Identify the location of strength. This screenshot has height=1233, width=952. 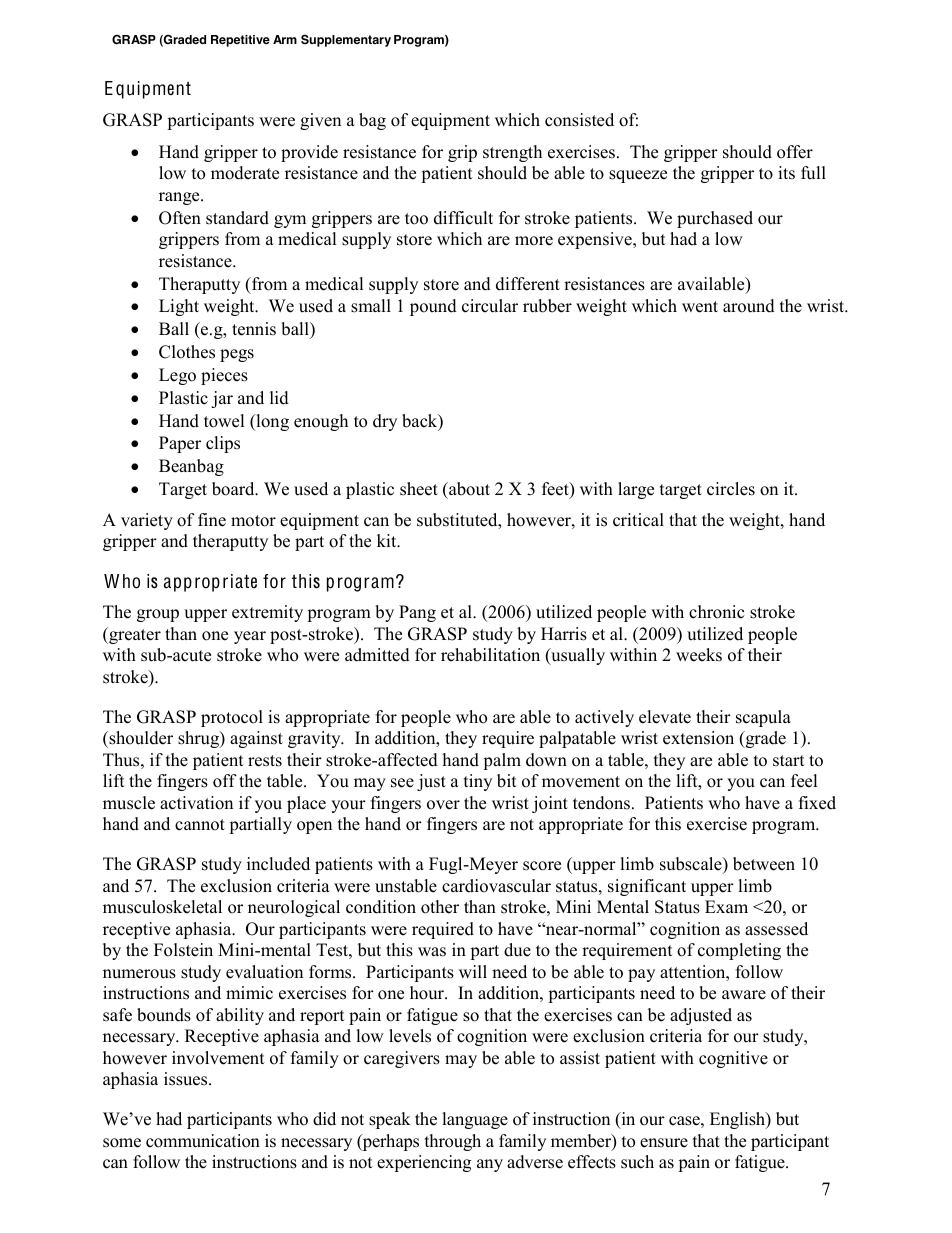
(512, 153).
